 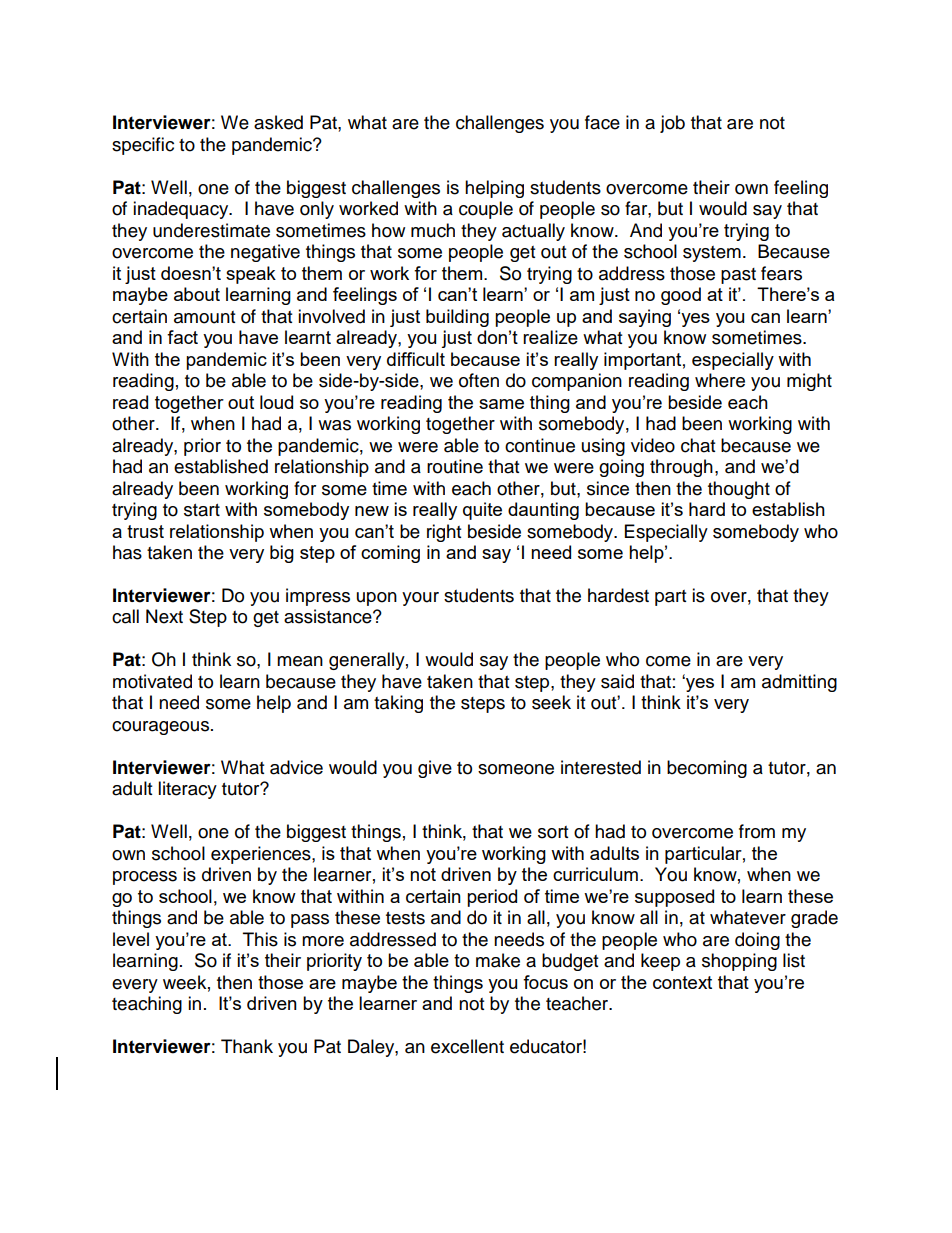 What do you see at coordinates (164, 616) in the page?
I see `Next` at bounding box center [164, 616].
